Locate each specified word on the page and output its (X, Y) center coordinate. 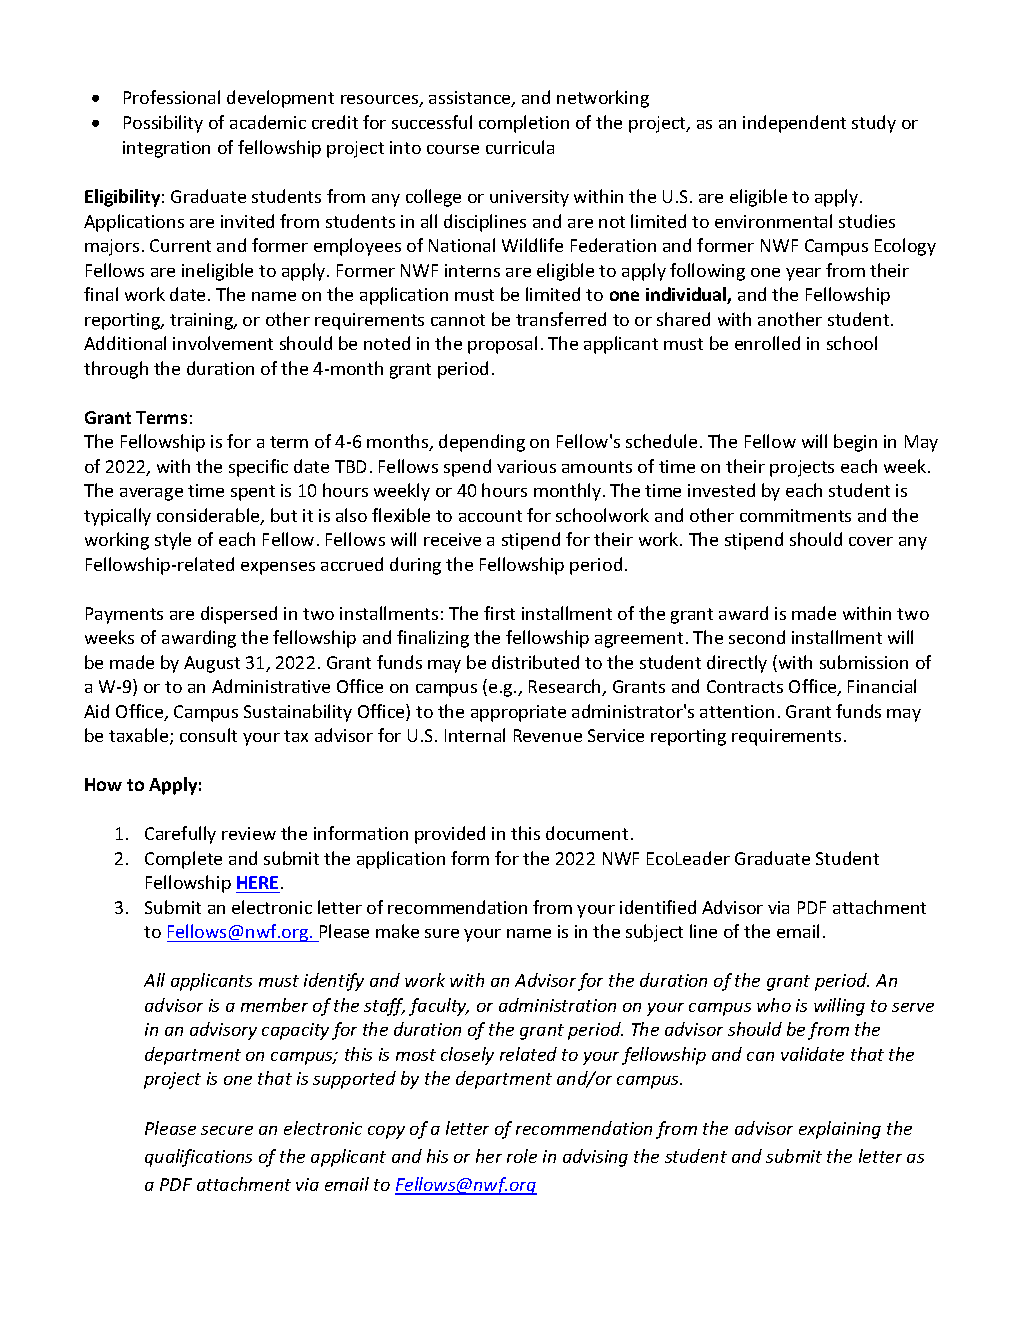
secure (227, 1130)
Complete (183, 860)
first (499, 613)
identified (658, 907)
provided (450, 835)
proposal (502, 345)
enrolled (767, 343)
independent (794, 124)
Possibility (163, 124)
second (757, 637)
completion (524, 124)
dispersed (239, 615)
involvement (223, 343)
